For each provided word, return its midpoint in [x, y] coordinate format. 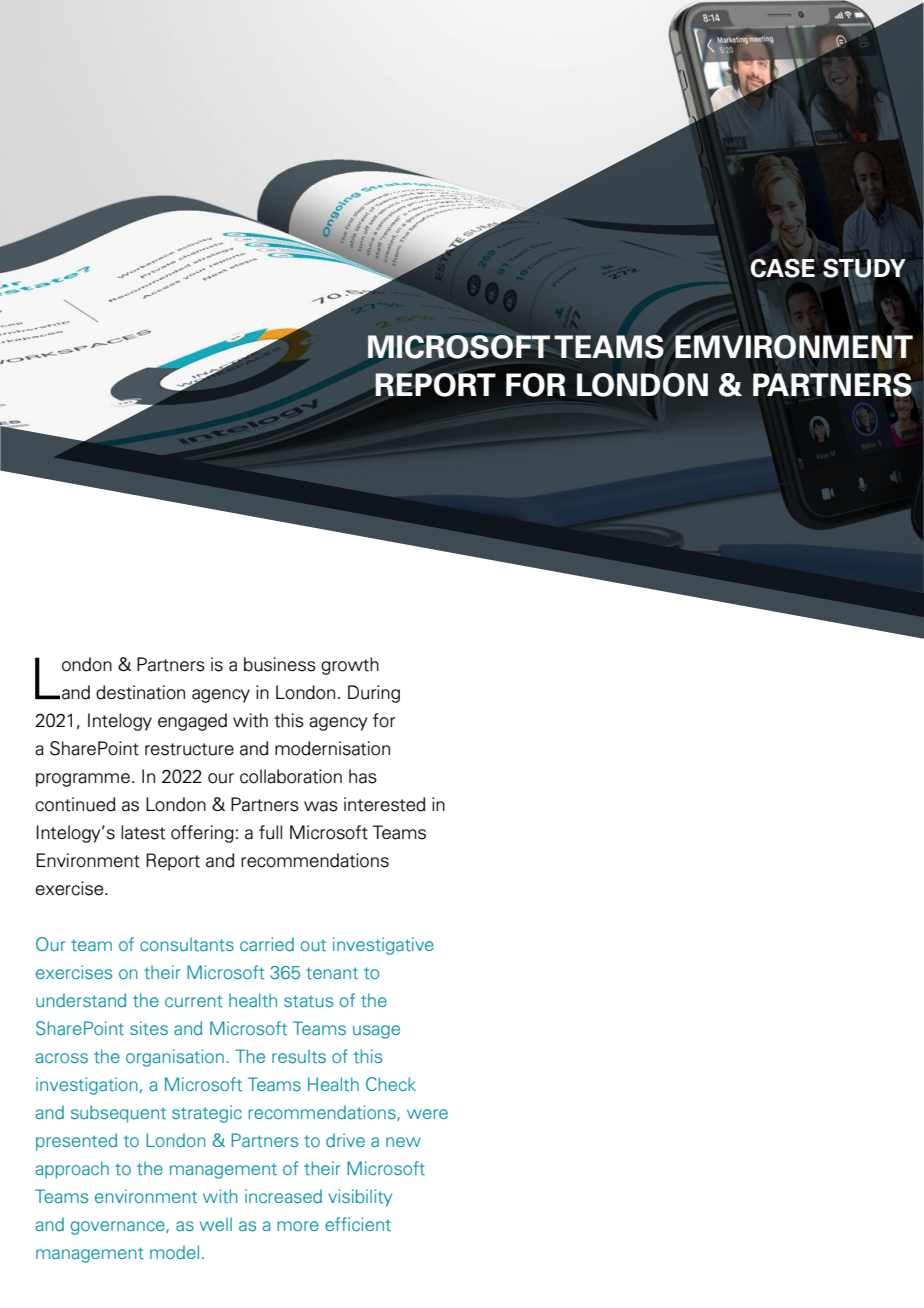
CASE [783, 268]
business [280, 664]
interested [384, 804]
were [427, 1114]
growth [350, 666]
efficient [358, 1224]
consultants [187, 944]
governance [119, 1228]
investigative [383, 946]
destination [140, 692]
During [374, 694]
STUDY [864, 268]
